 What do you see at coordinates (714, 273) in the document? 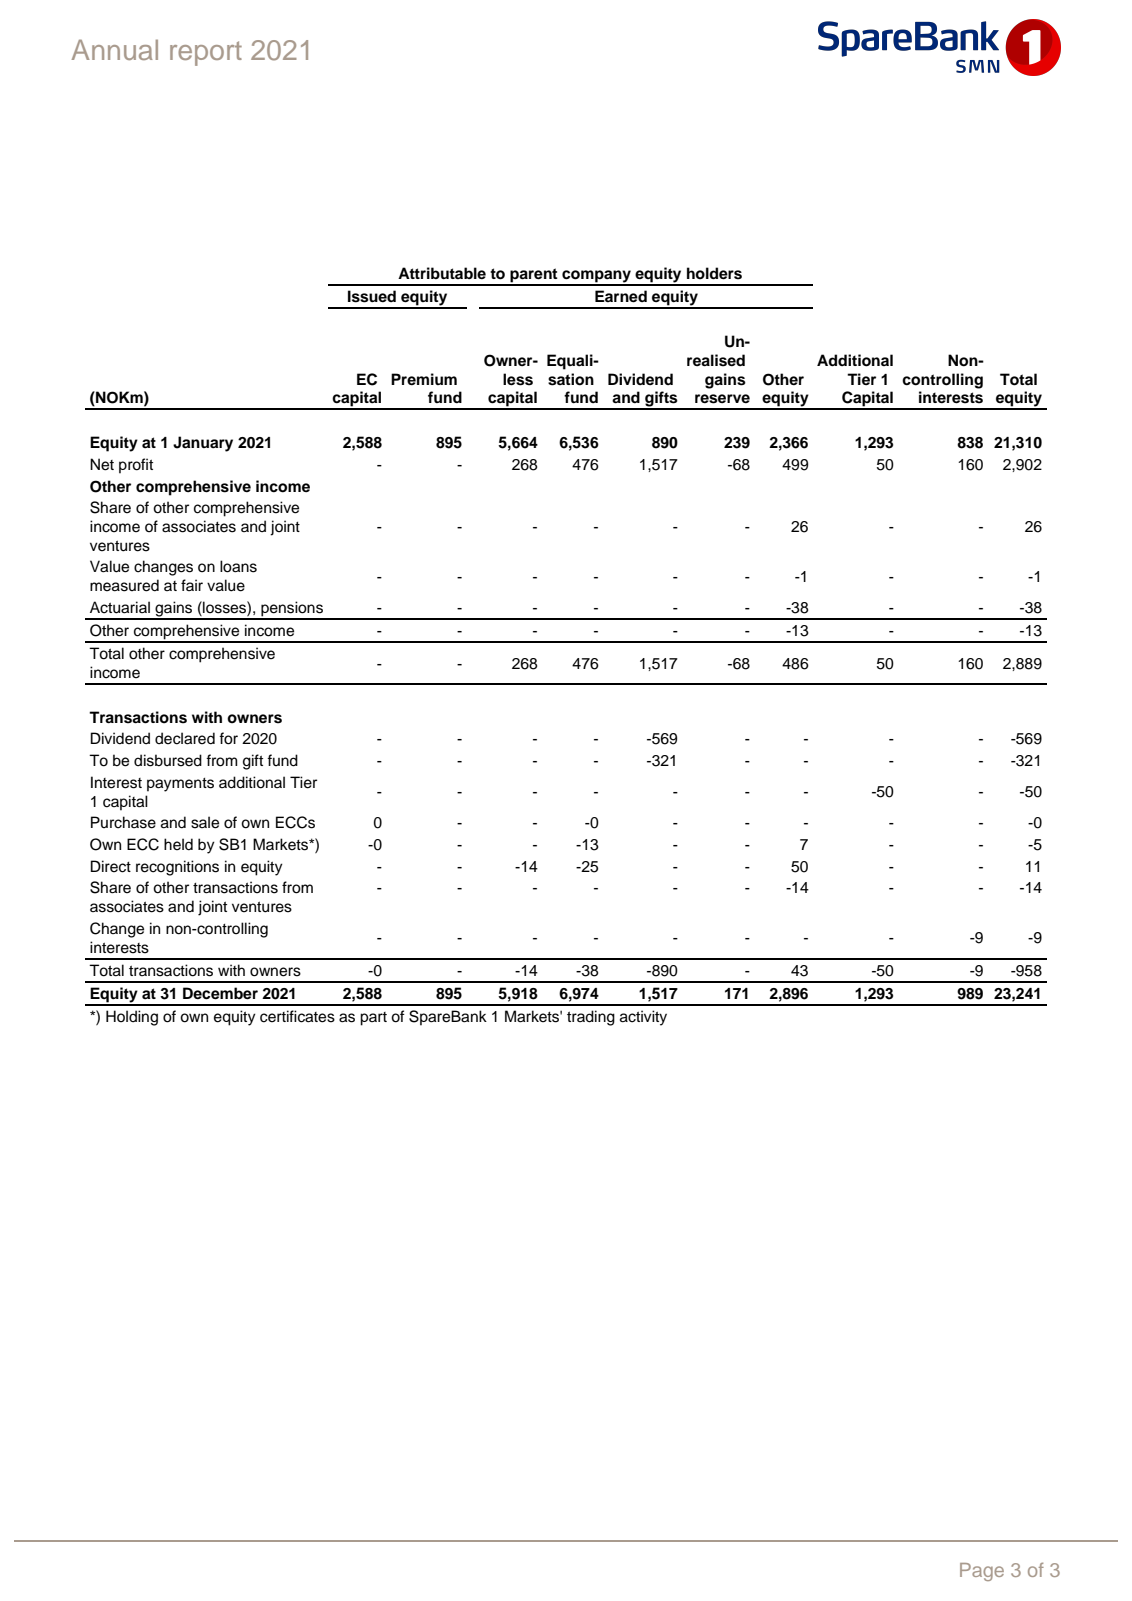
I see `holders` at bounding box center [714, 273].
